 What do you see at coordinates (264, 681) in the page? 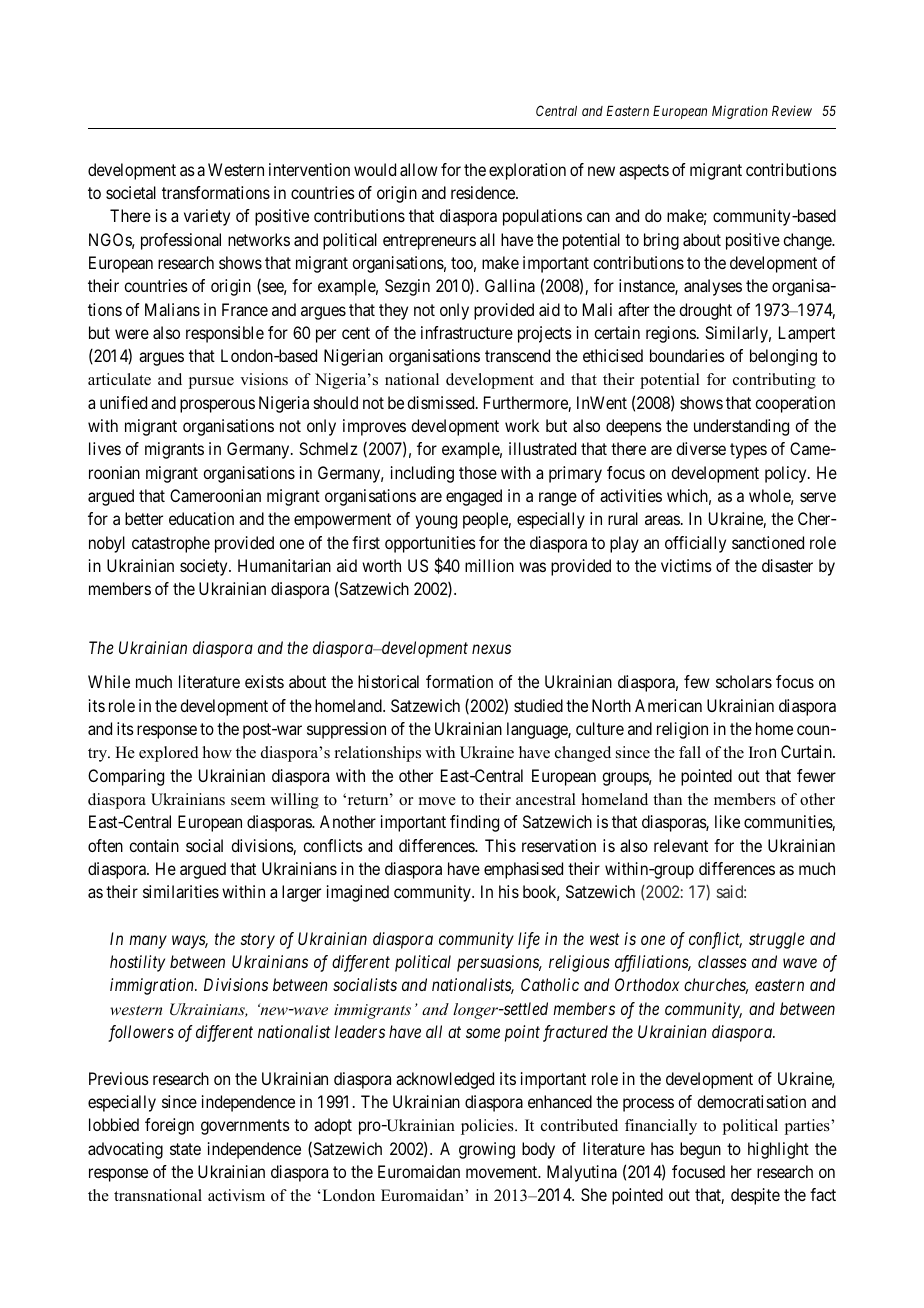
I see `exists` at bounding box center [264, 681].
